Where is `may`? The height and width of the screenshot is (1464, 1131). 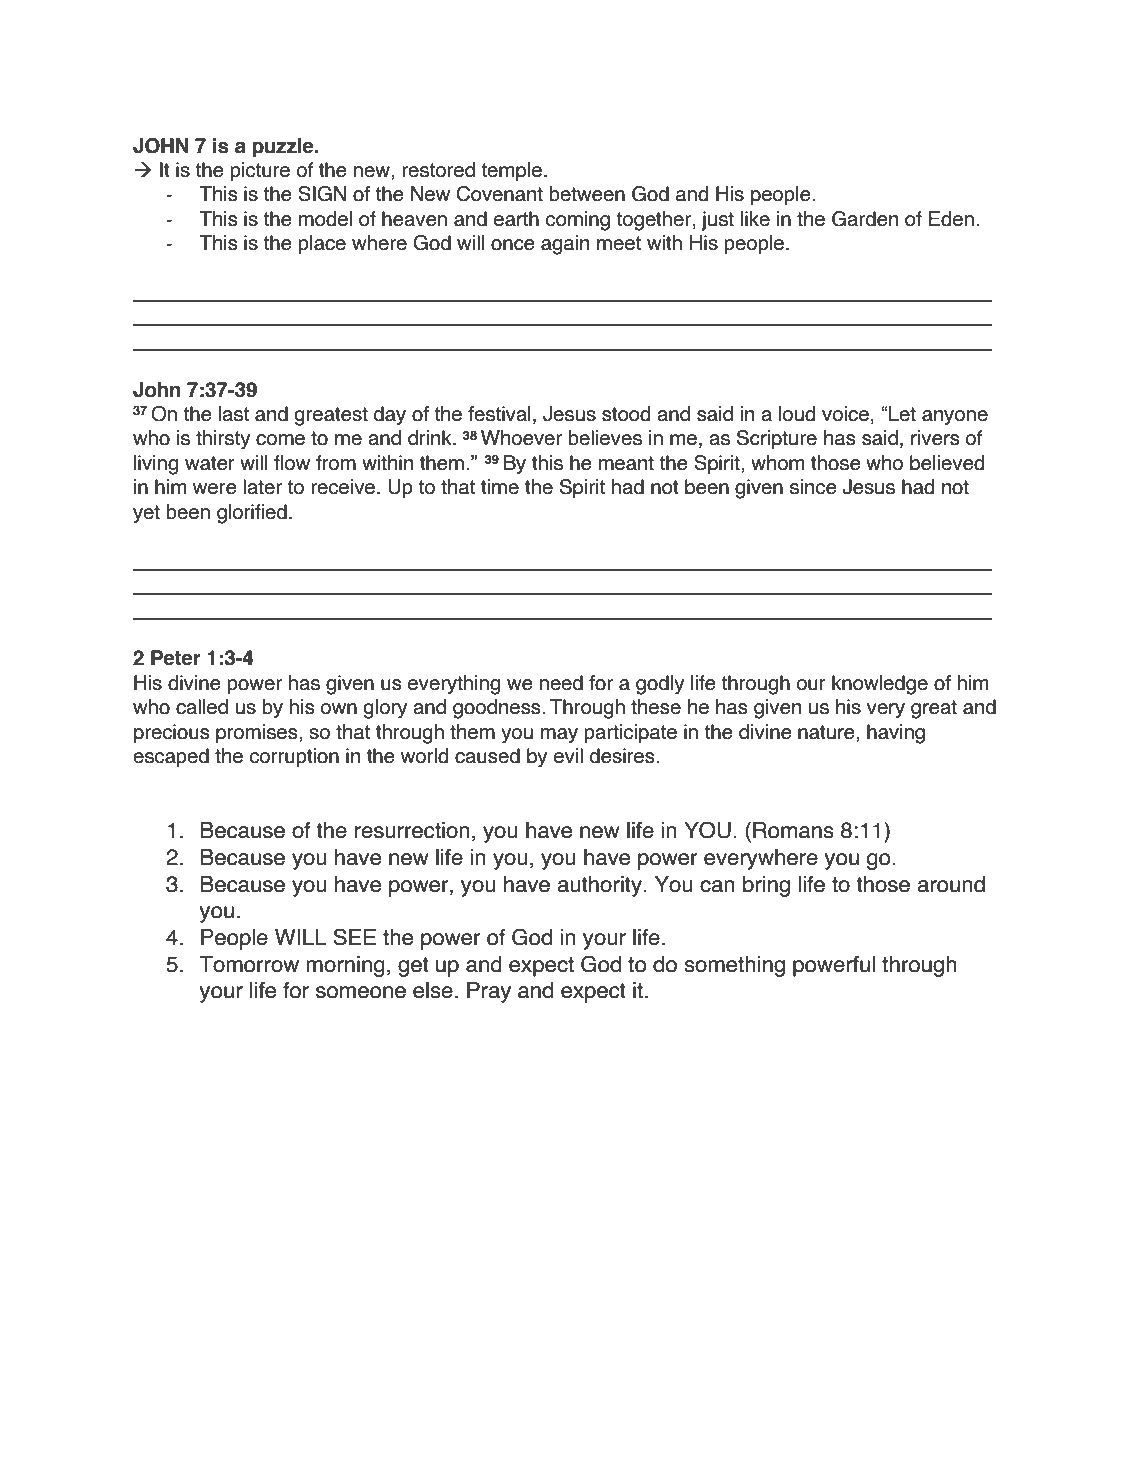
may is located at coordinates (559, 735).
